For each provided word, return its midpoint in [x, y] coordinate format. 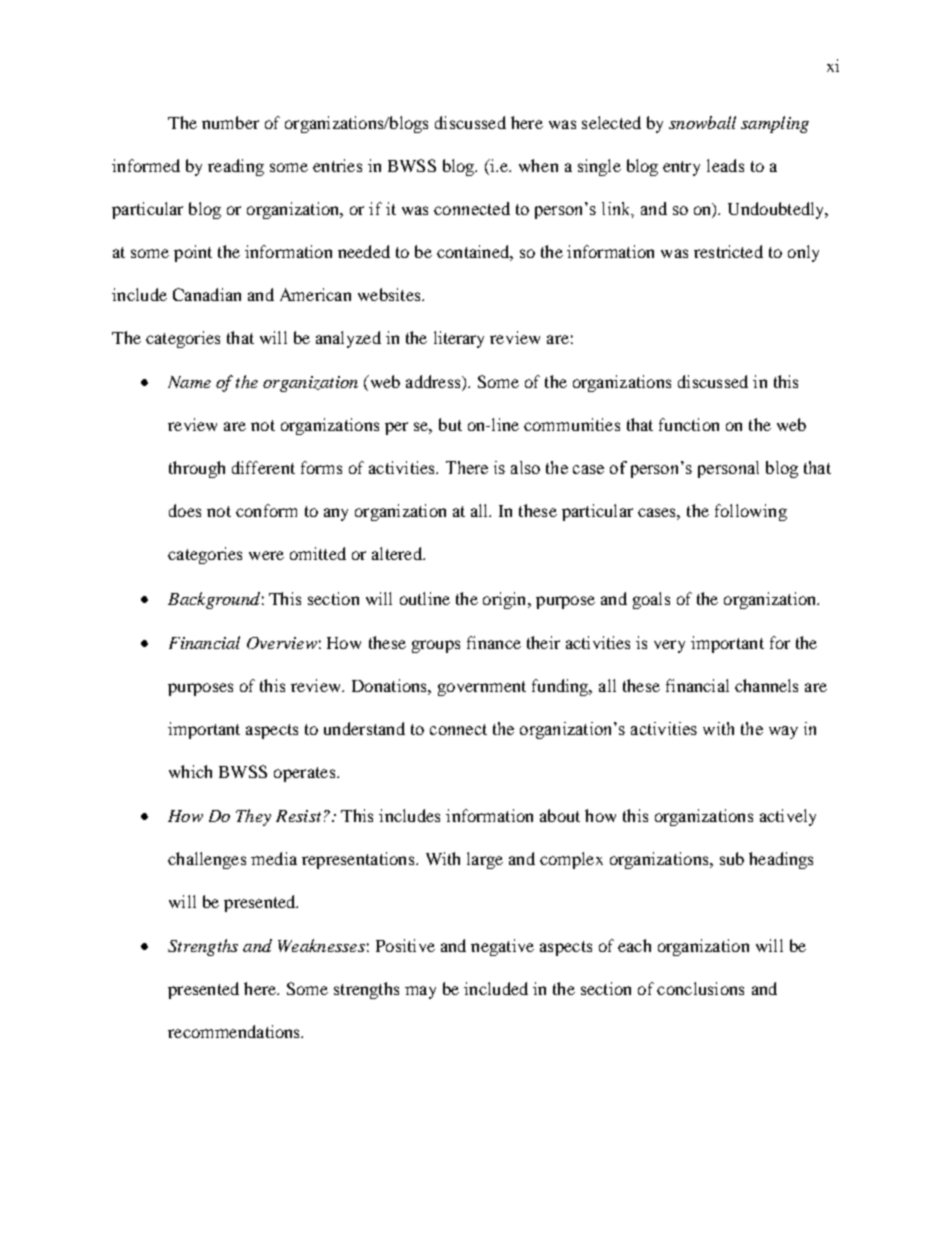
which [190, 771]
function [689, 424]
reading [236, 167]
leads [725, 165]
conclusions [700, 988]
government [482, 688]
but [450, 424]
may [420, 992]
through [197, 469]
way [783, 732]
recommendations [235, 1031]
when [538, 165]
